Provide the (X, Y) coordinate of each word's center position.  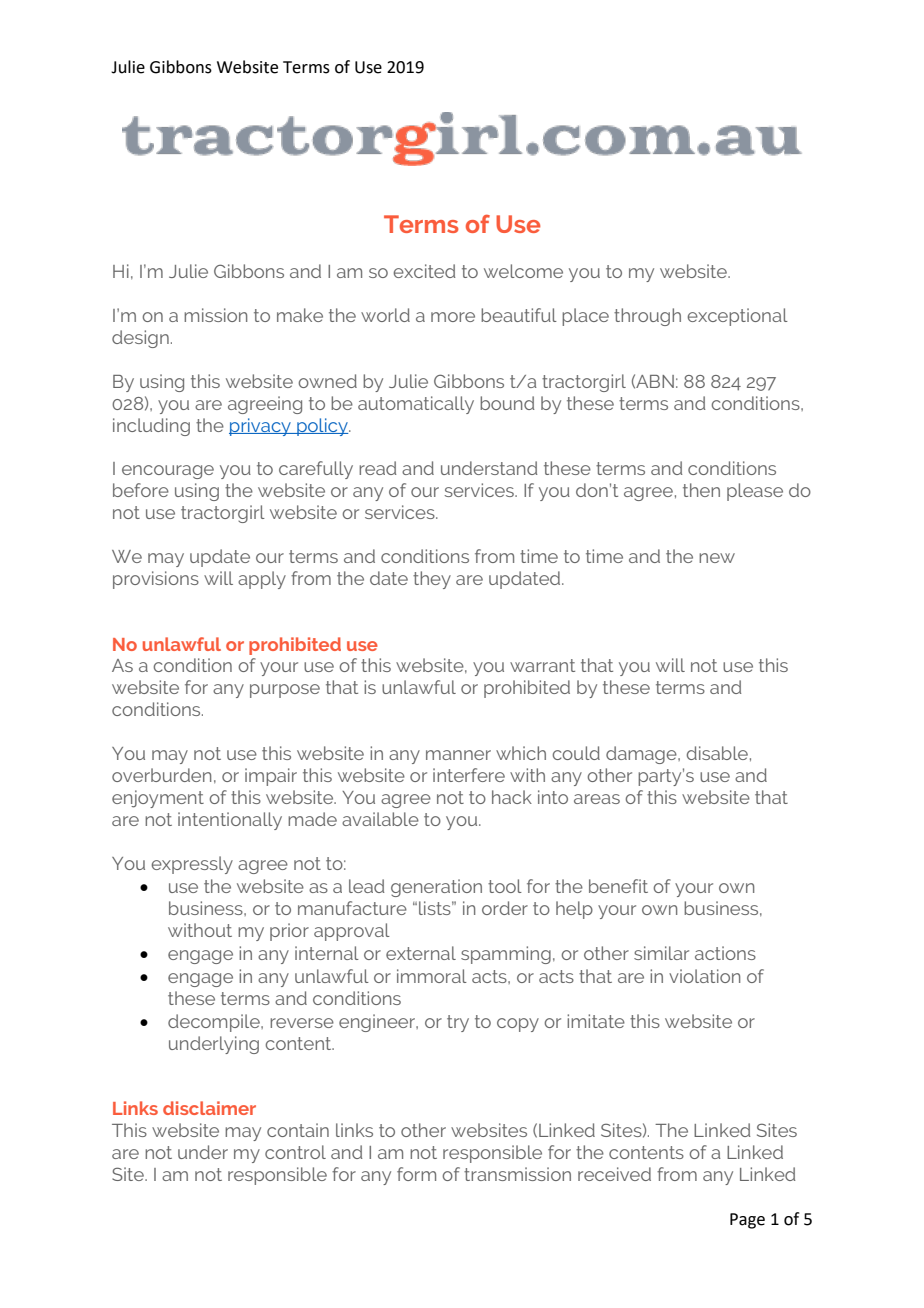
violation (704, 976)
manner (458, 755)
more (453, 317)
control (295, 1152)
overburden (161, 775)
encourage (168, 472)
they (432, 580)
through (647, 317)
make (300, 315)
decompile (215, 1023)
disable (717, 753)
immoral (432, 976)
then (701, 490)
